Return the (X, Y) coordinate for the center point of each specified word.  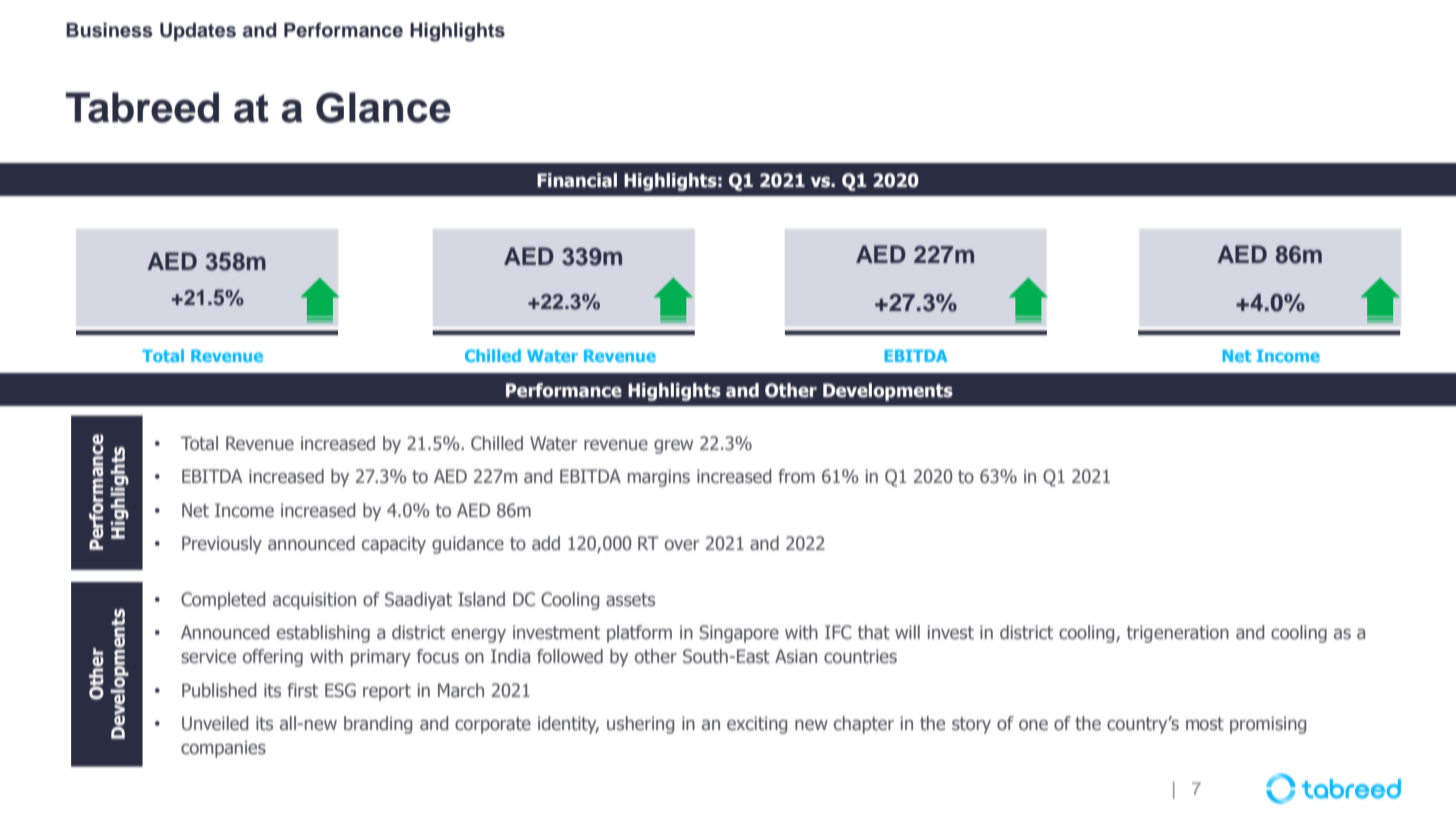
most (1205, 724)
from (796, 476)
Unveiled (215, 723)
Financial (577, 180)
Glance (383, 107)
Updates (198, 32)
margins (659, 478)
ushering (640, 725)
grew (673, 447)
